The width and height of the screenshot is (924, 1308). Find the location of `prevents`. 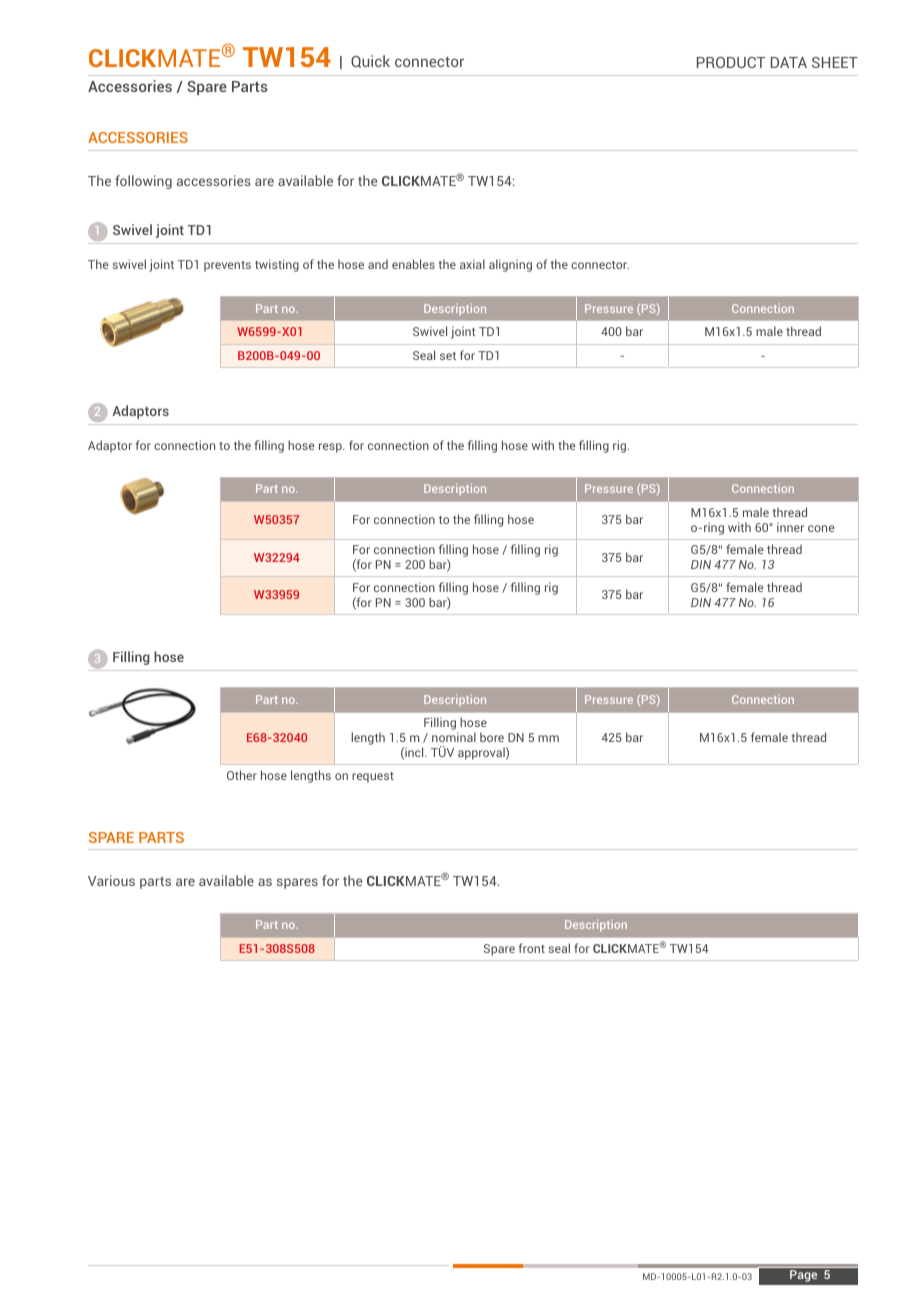

prevents is located at coordinates (227, 266).
